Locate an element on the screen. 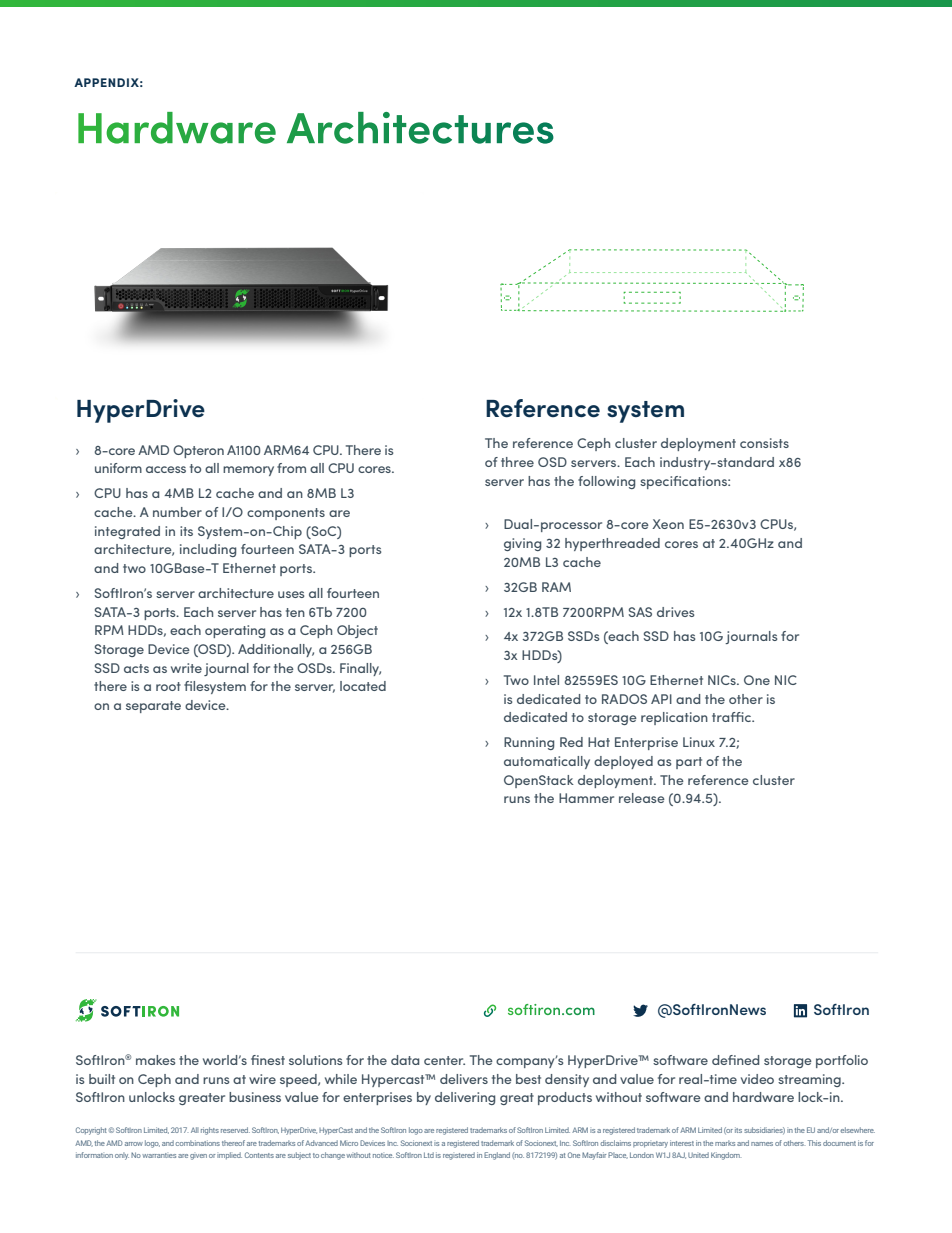 Image resolution: width=952 pixels, height=1233 pixels. Hammer is located at coordinates (586, 798).
